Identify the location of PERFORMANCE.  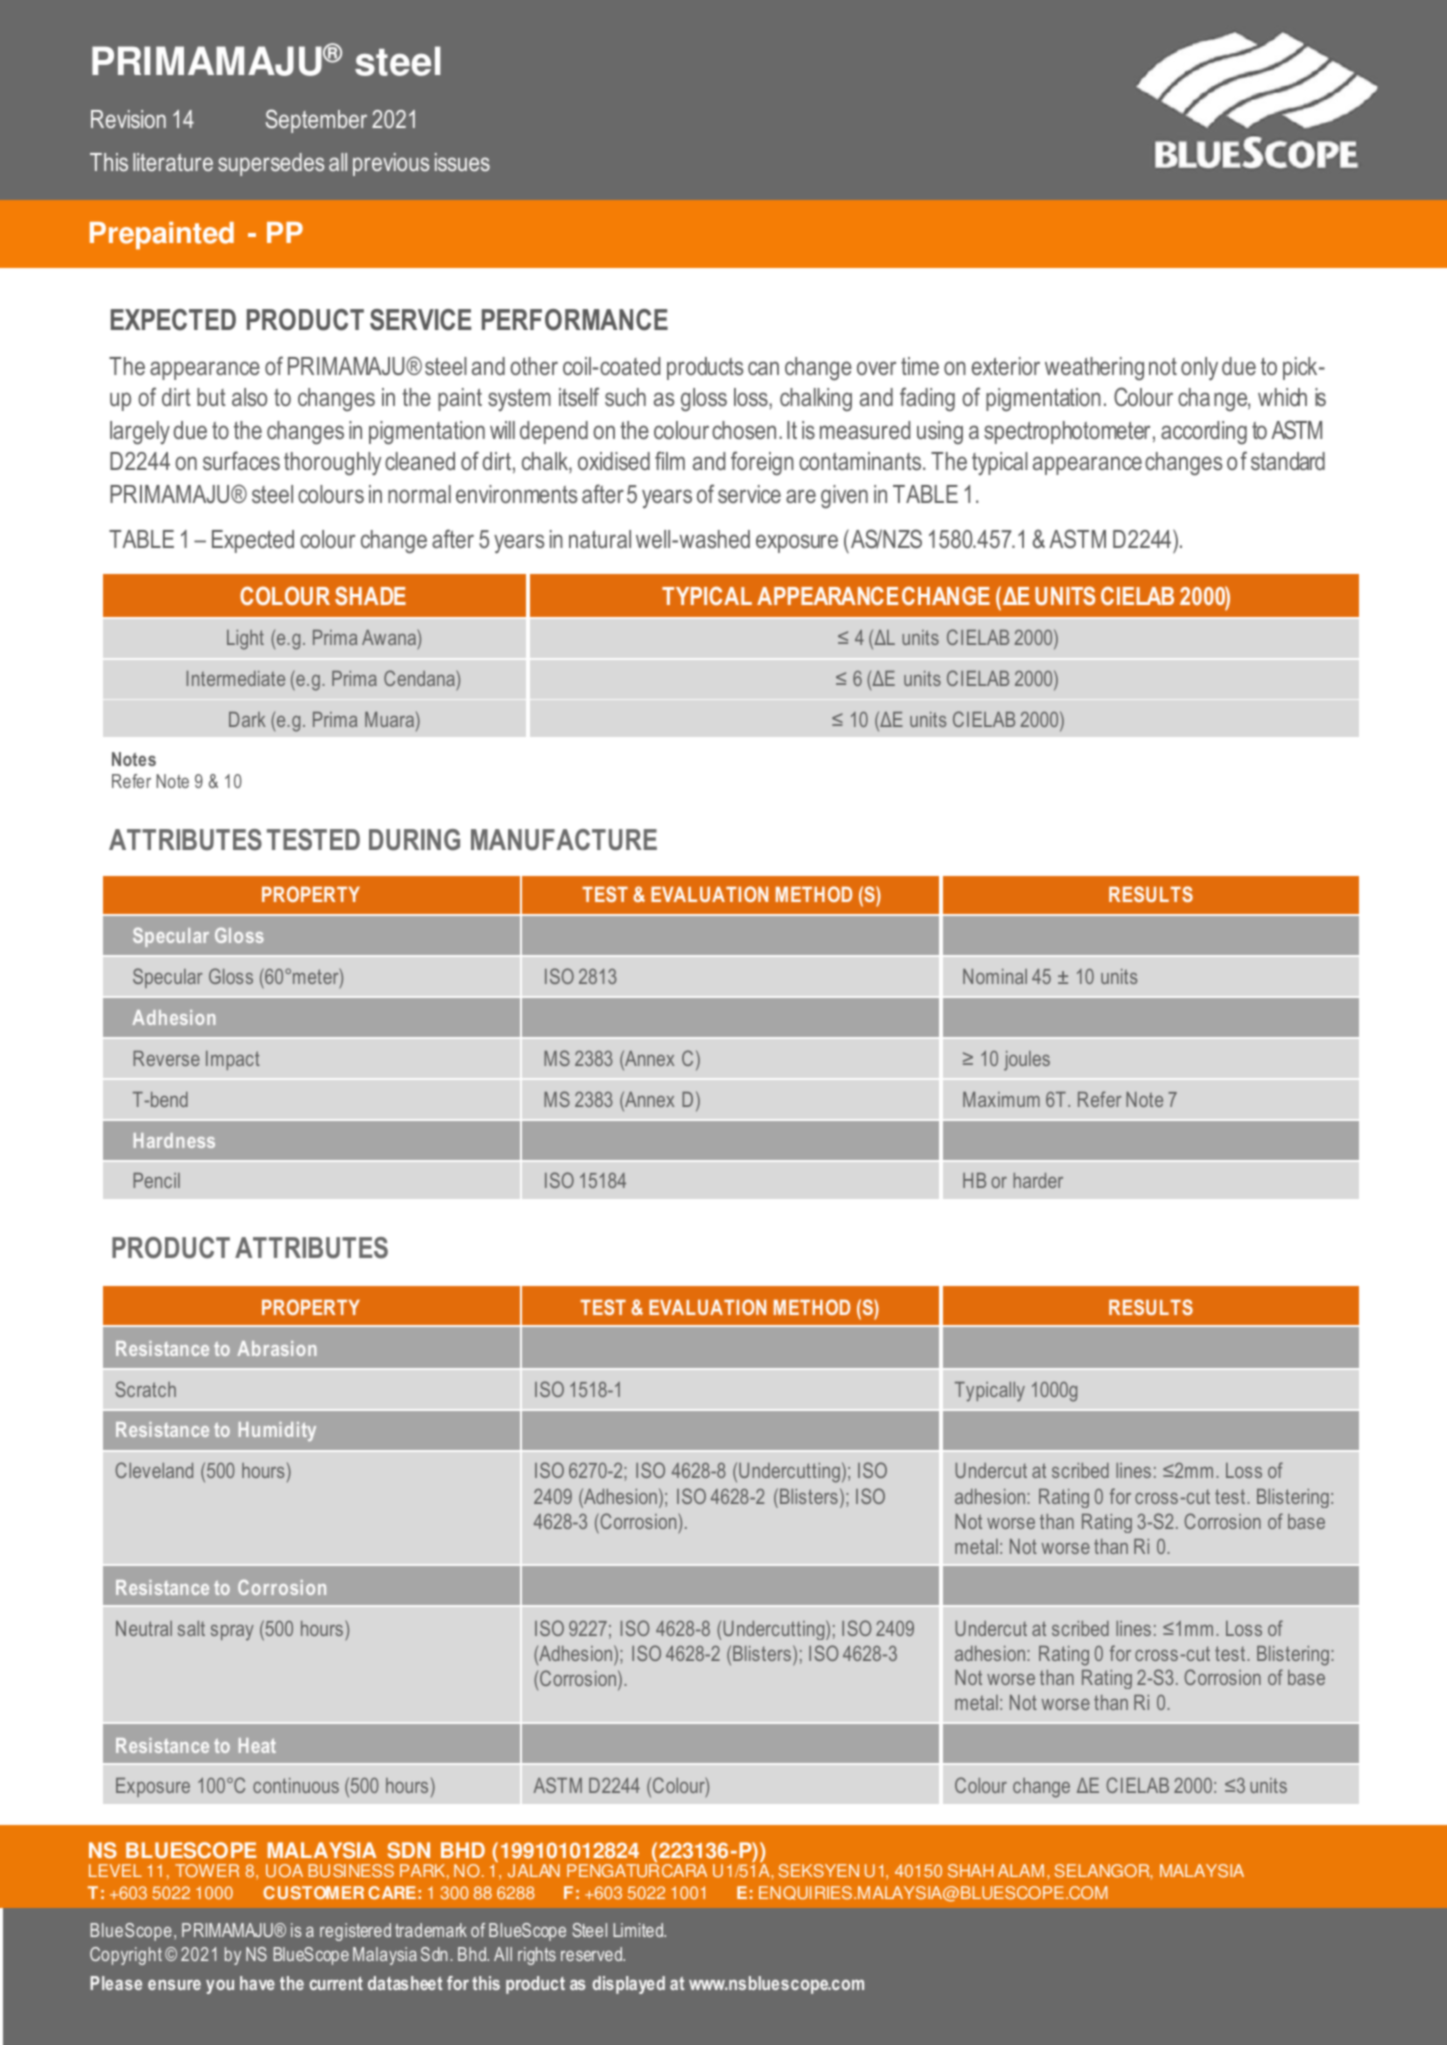
(575, 320).
